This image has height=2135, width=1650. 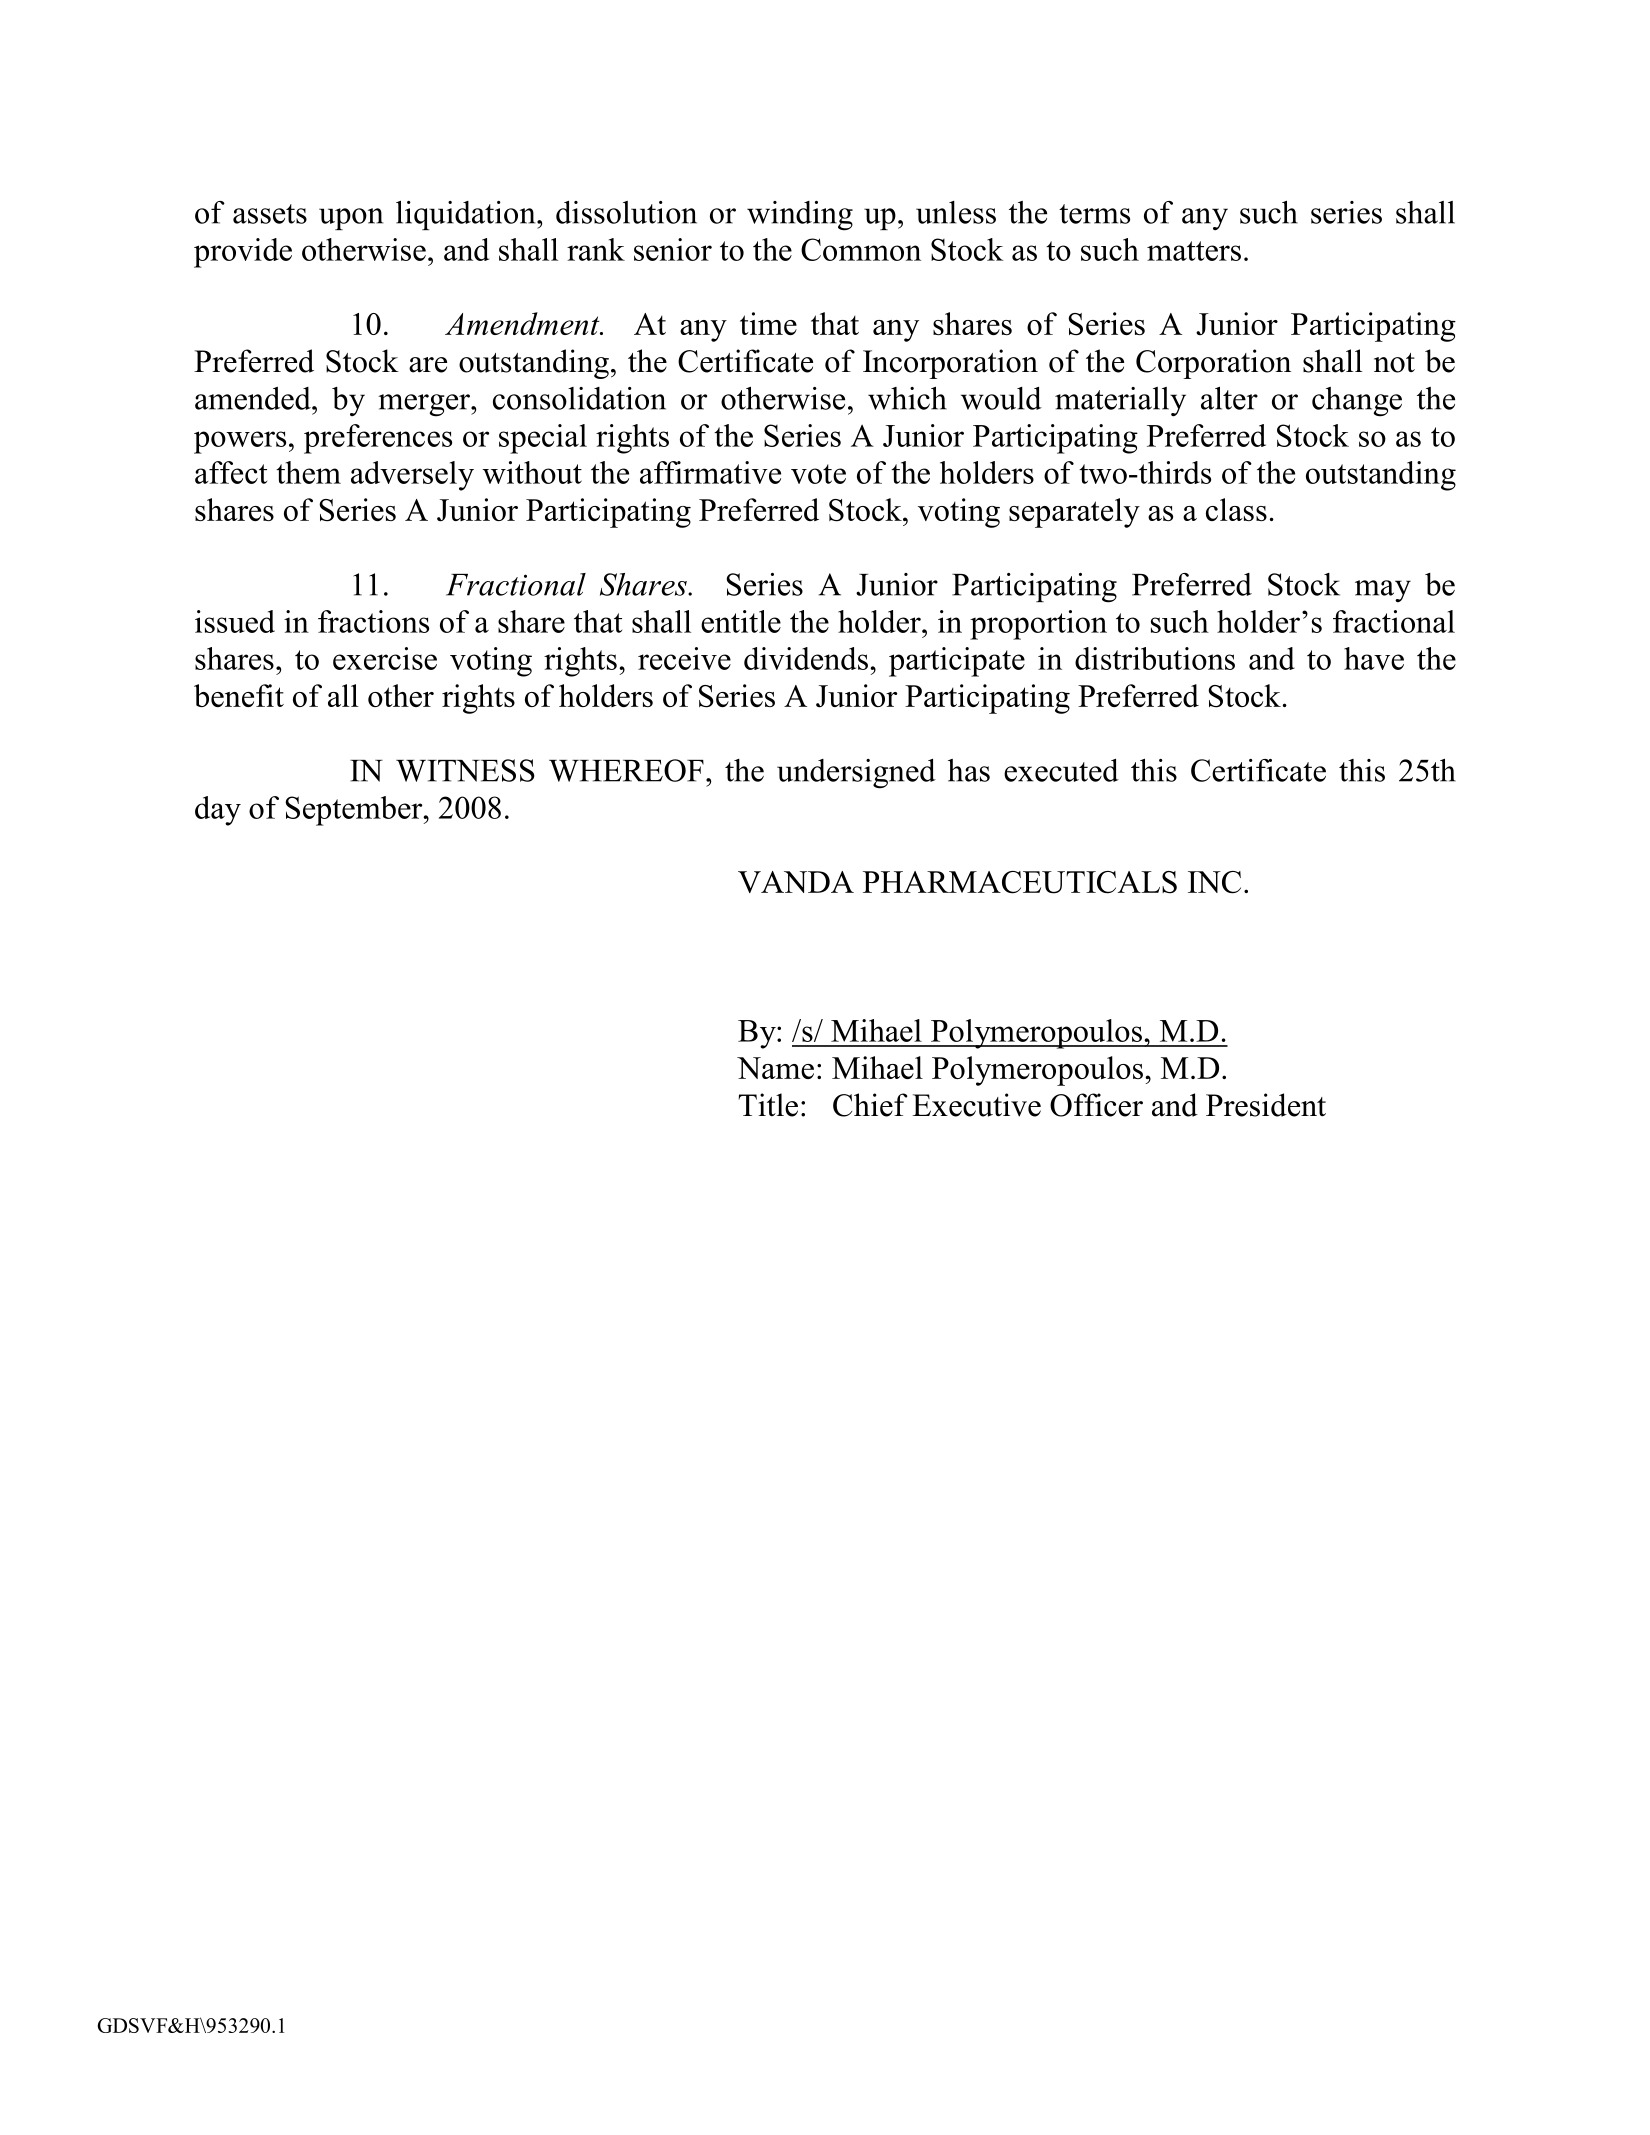 What do you see at coordinates (861, 249) in the image?
I see `Common` at bounding box center [861, 249].
